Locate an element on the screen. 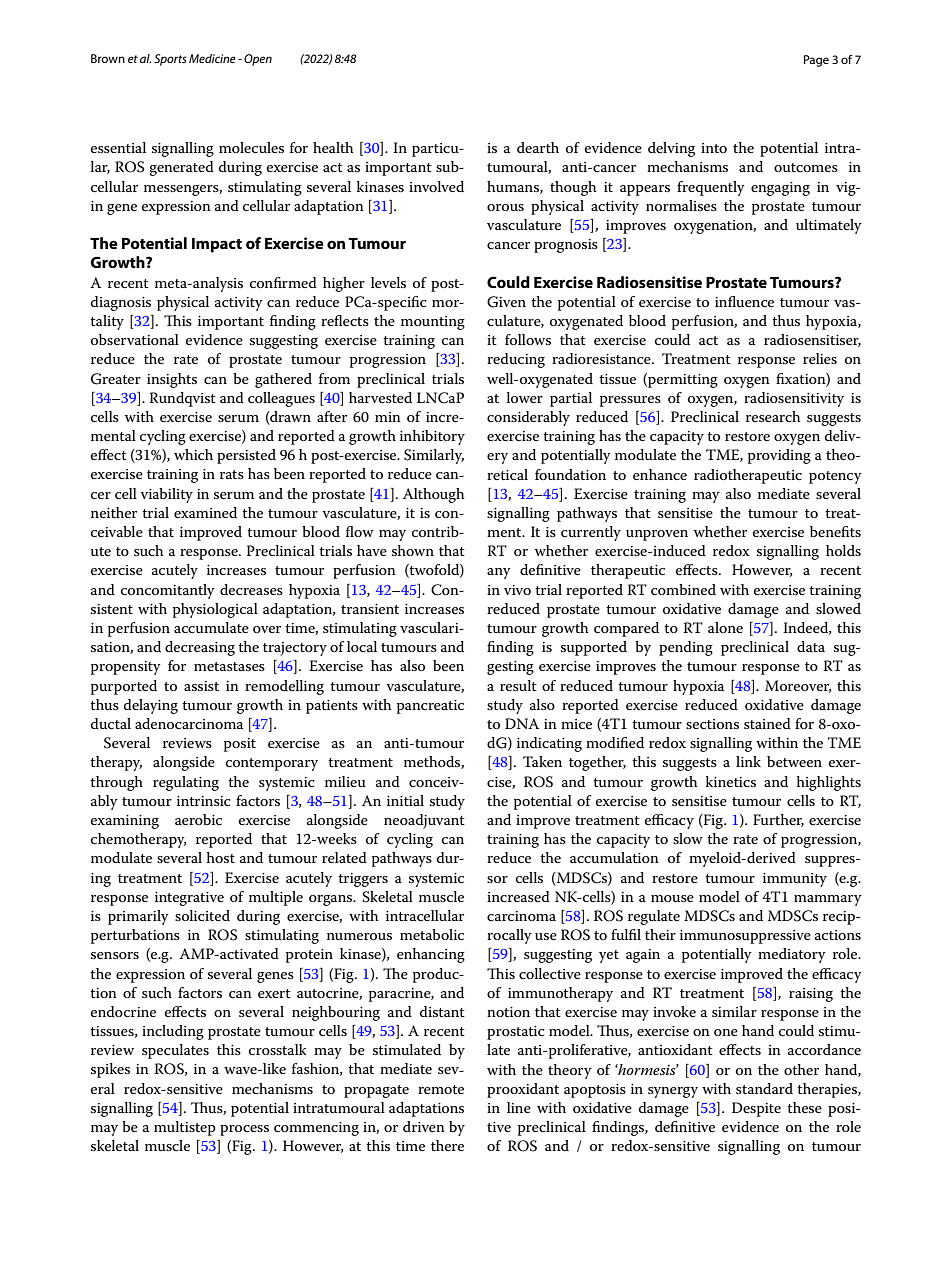 This screenshot has height=1265, width=952. Medicine is located at coordinates (212, 58).
